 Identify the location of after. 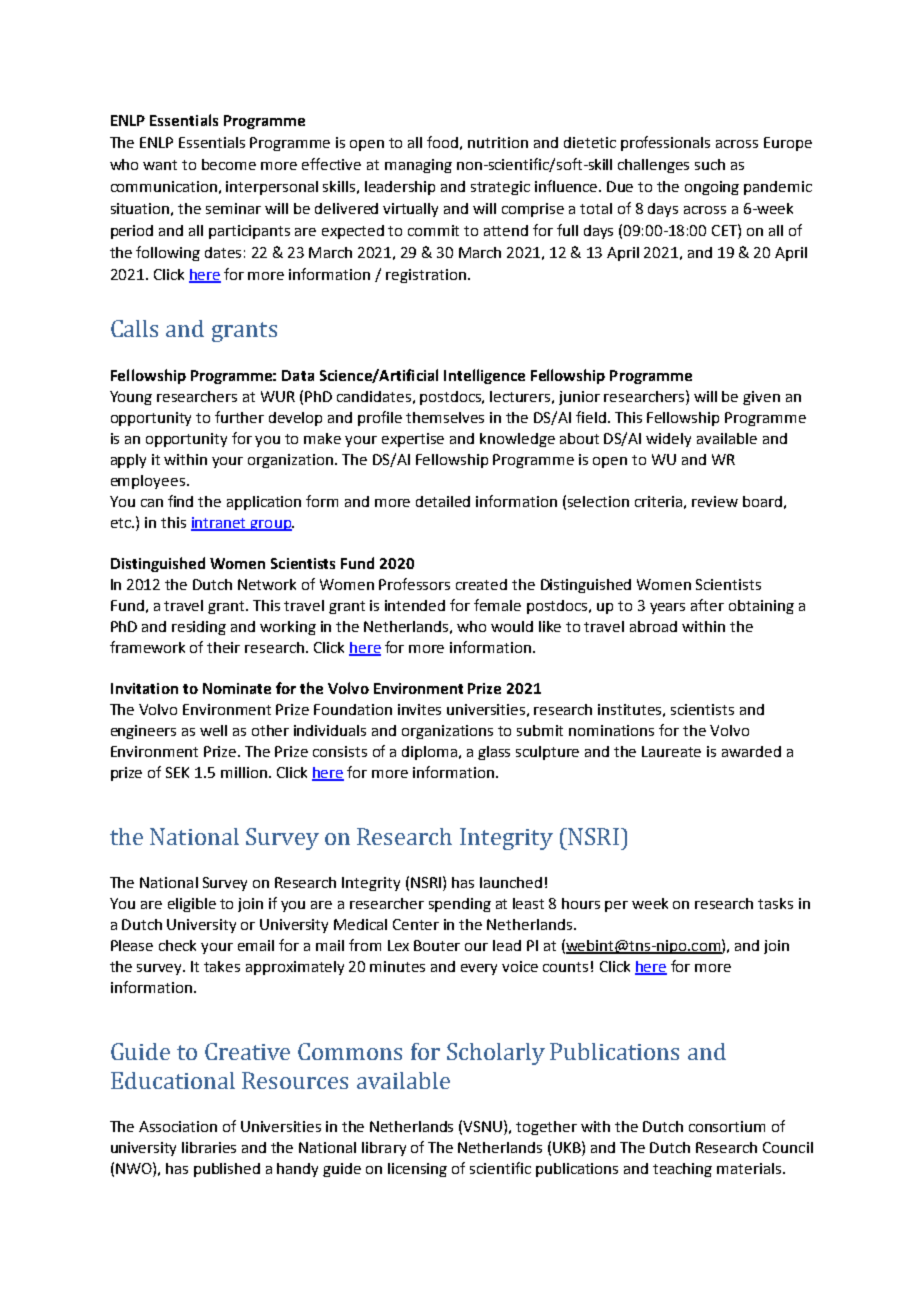
(707, 605).
